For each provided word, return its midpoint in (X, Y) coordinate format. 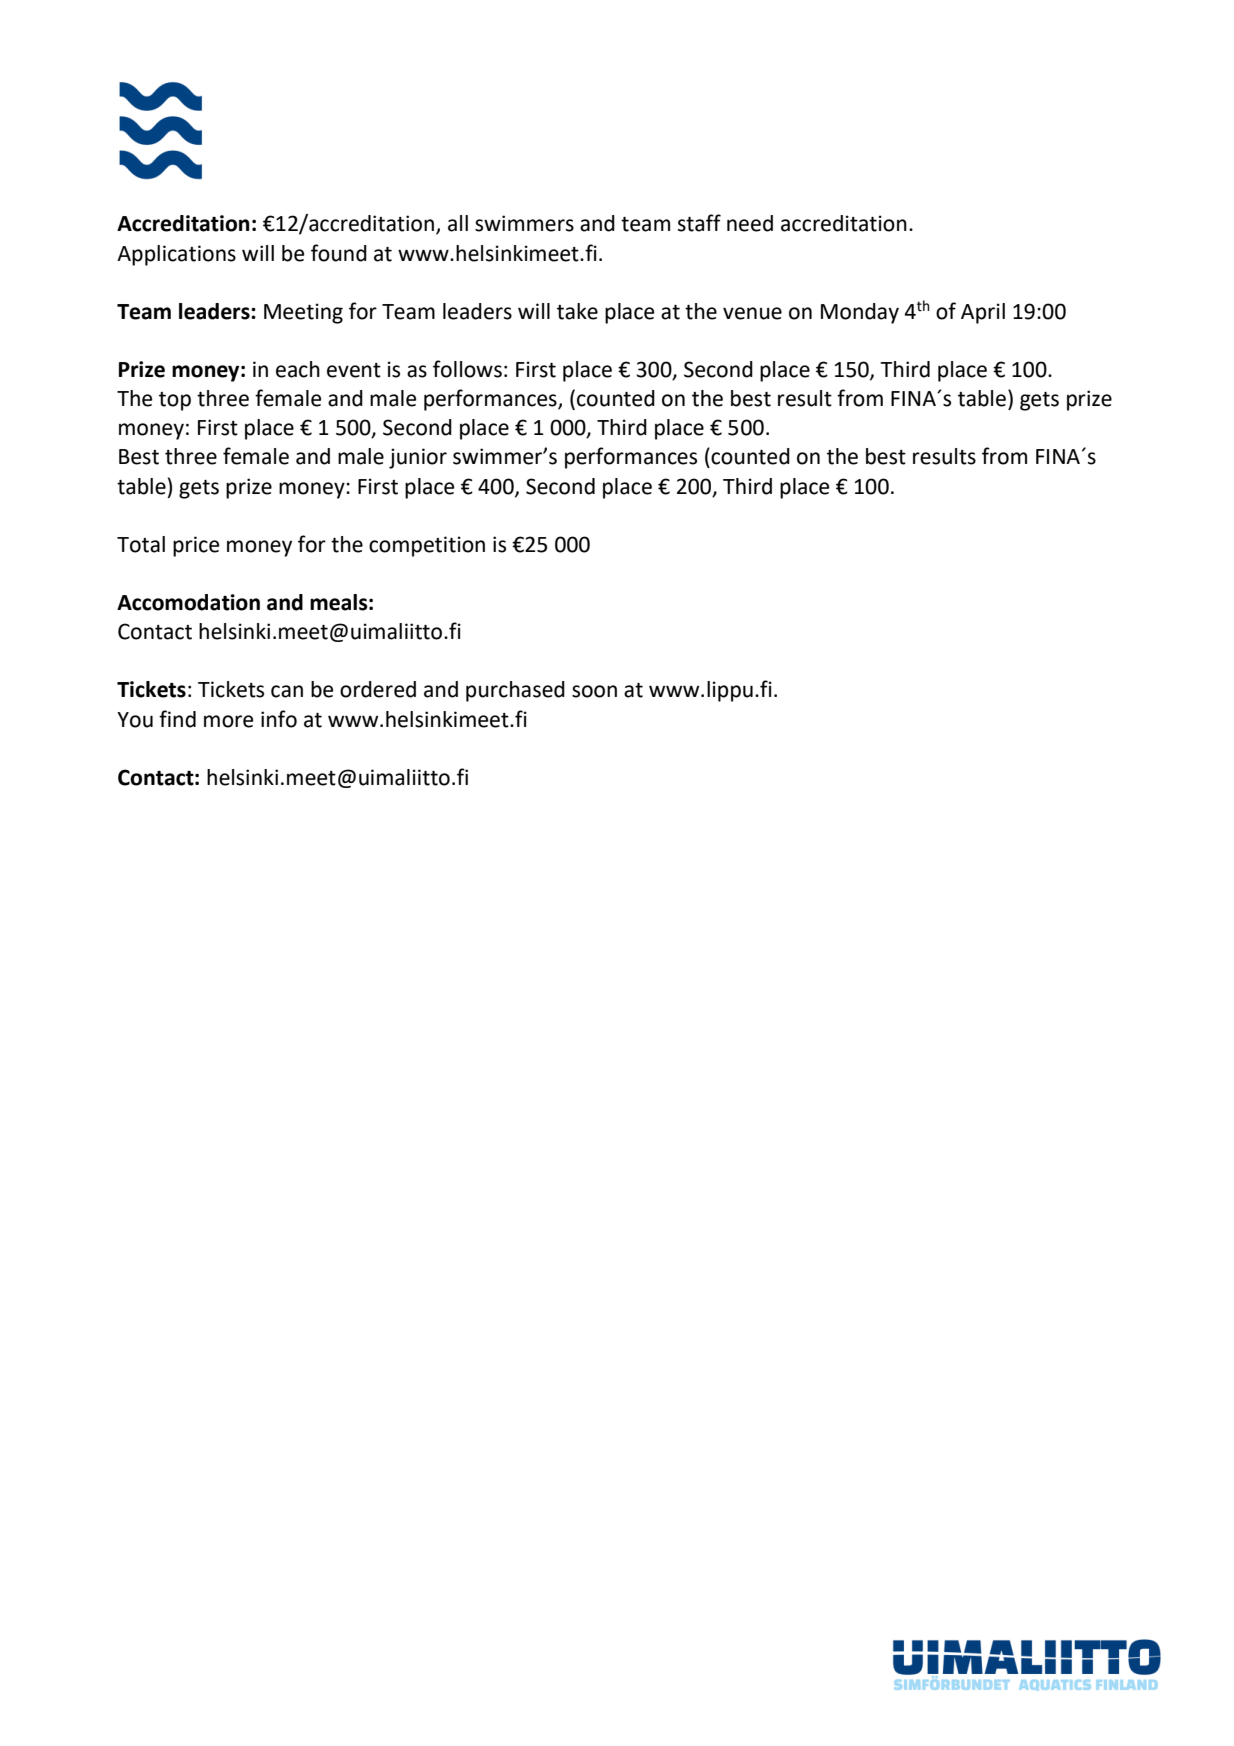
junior (418, 458)
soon (594, 691)
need (750, 223)
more (228, 721)
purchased (515, 691)
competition (427, 546)
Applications (176, 255)
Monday (860, 313)
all (458, 223)
